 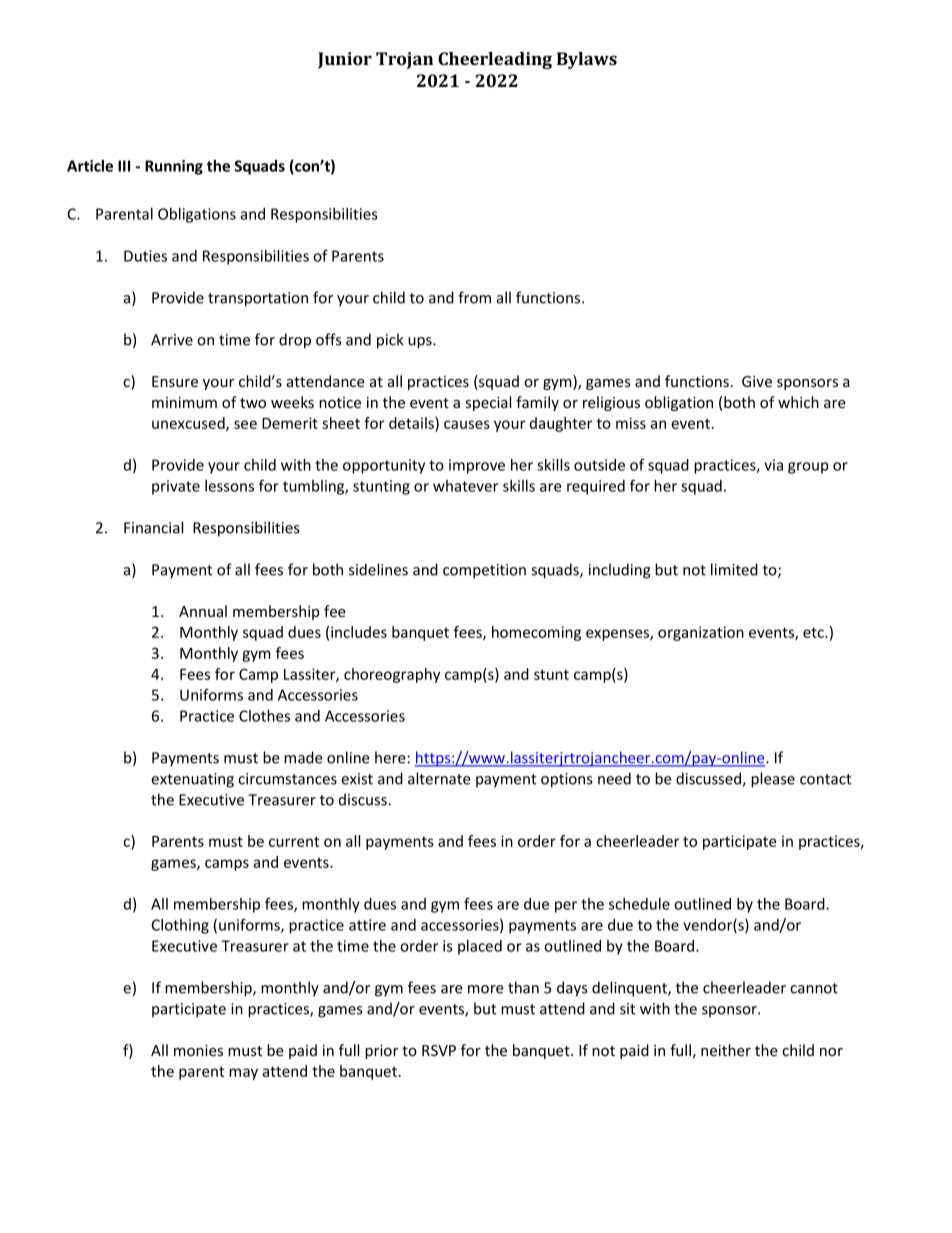 What do you see at coordinates (198, 1050) in the screenshot?
I see `monies` at bounding box center [198, 1050].
